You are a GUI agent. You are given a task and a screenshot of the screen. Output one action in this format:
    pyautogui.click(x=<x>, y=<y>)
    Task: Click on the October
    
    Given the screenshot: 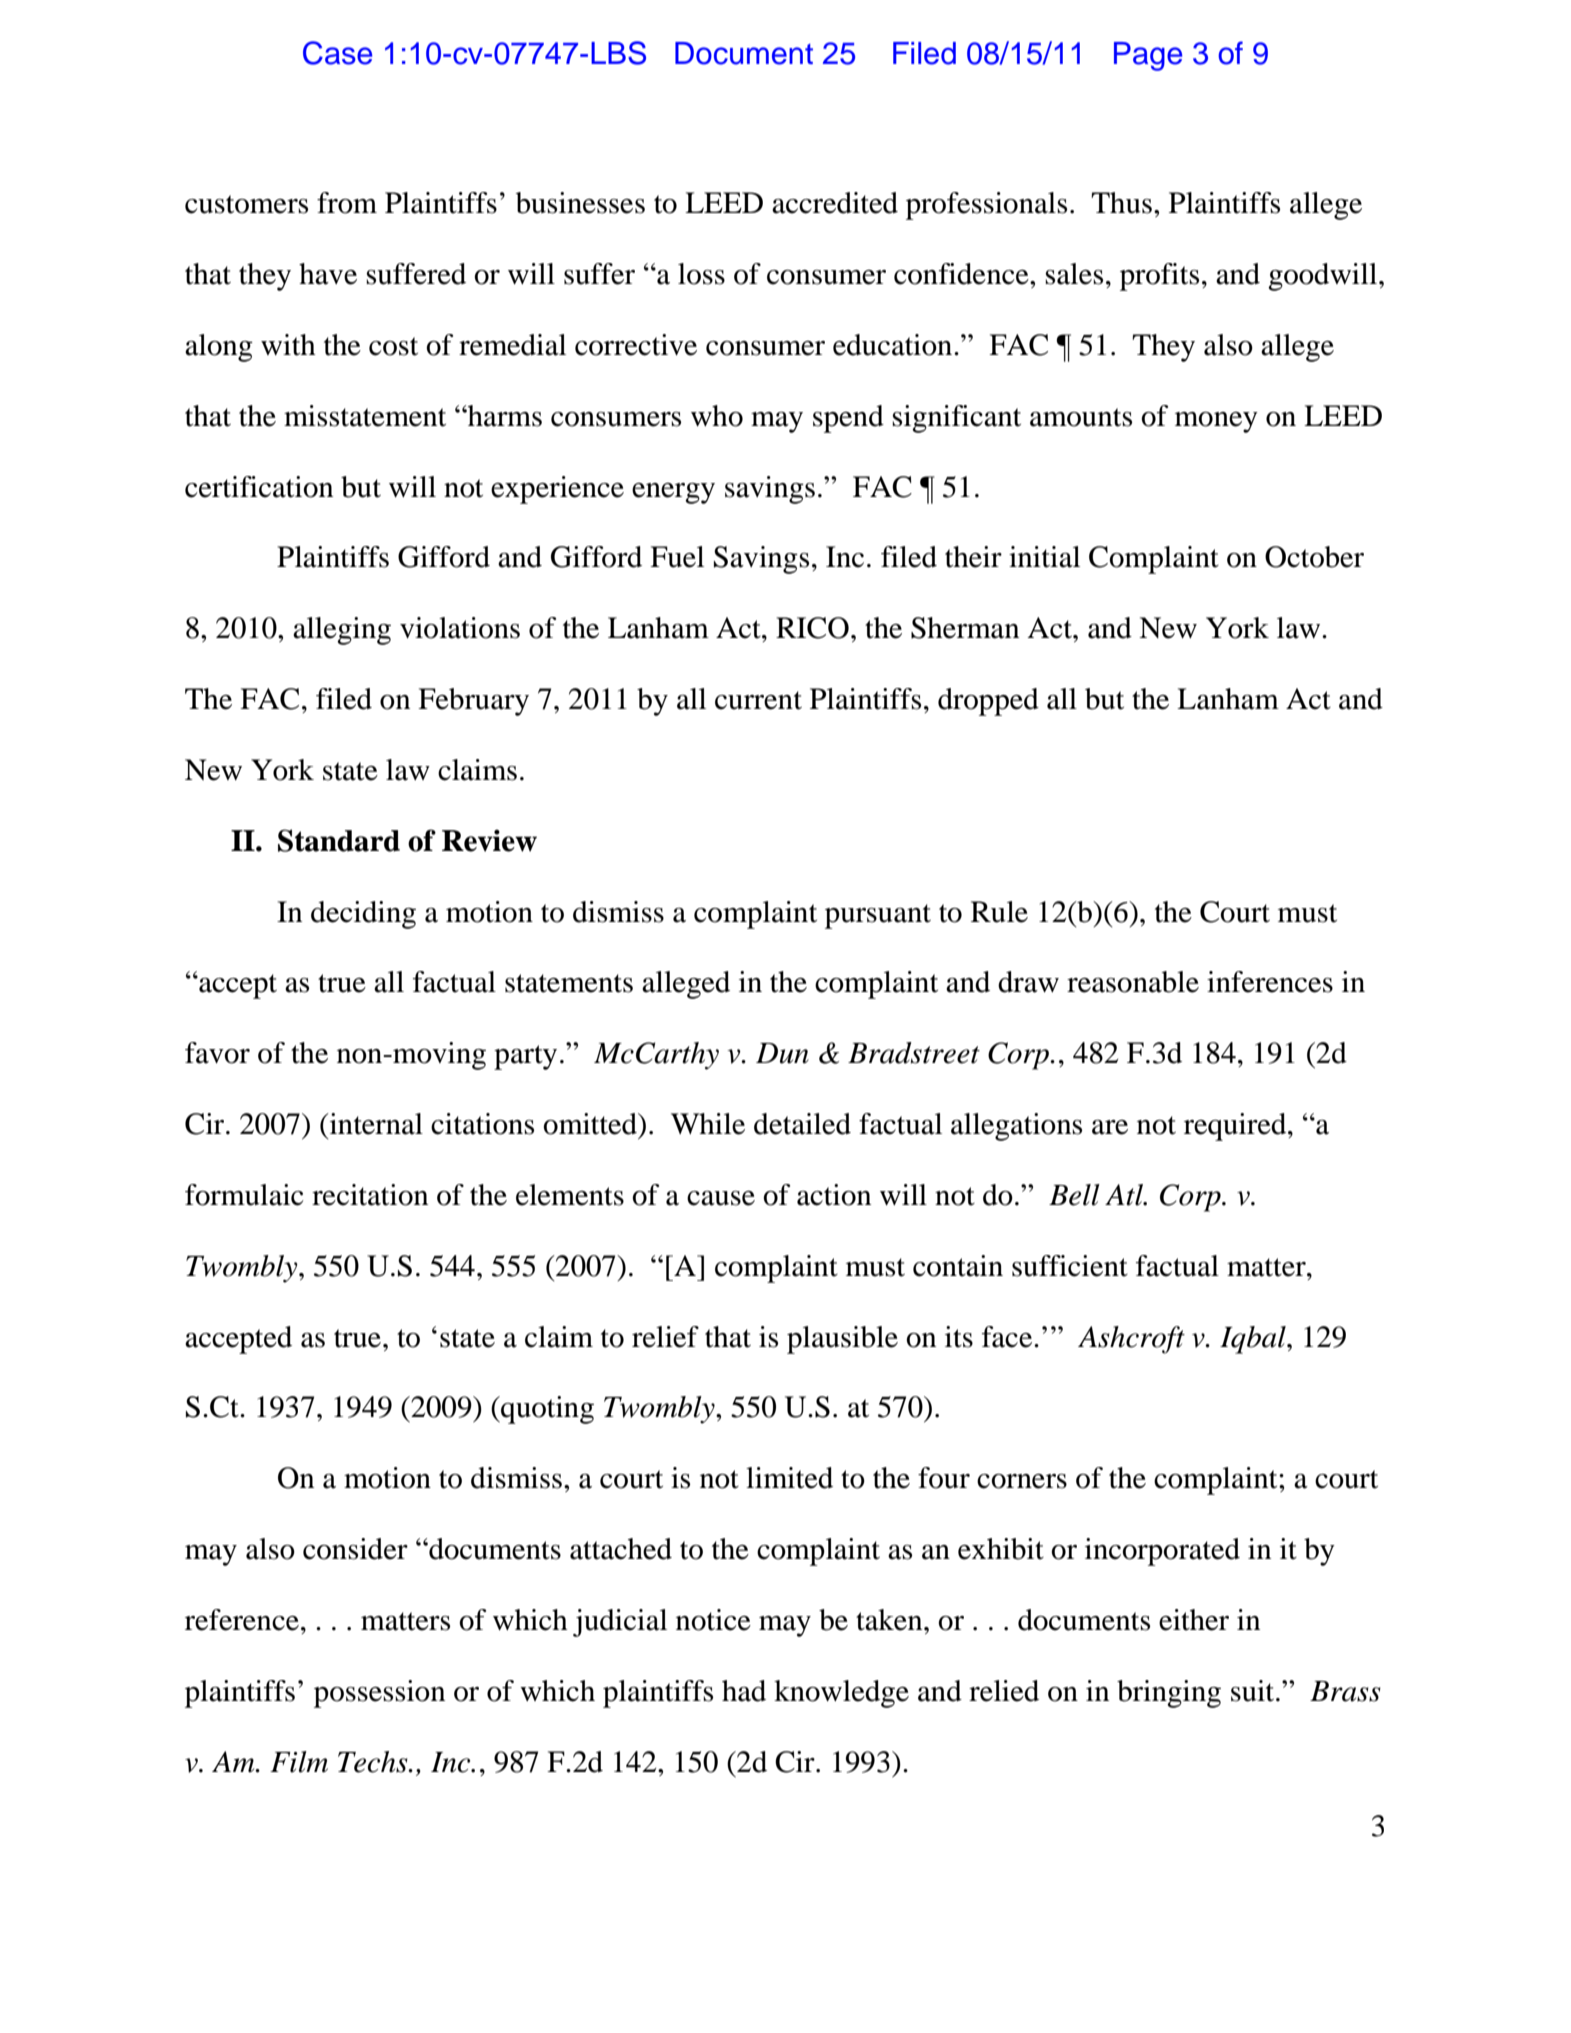 What is the action you would take?
    pyautogui.click(x=1314, y=557)
